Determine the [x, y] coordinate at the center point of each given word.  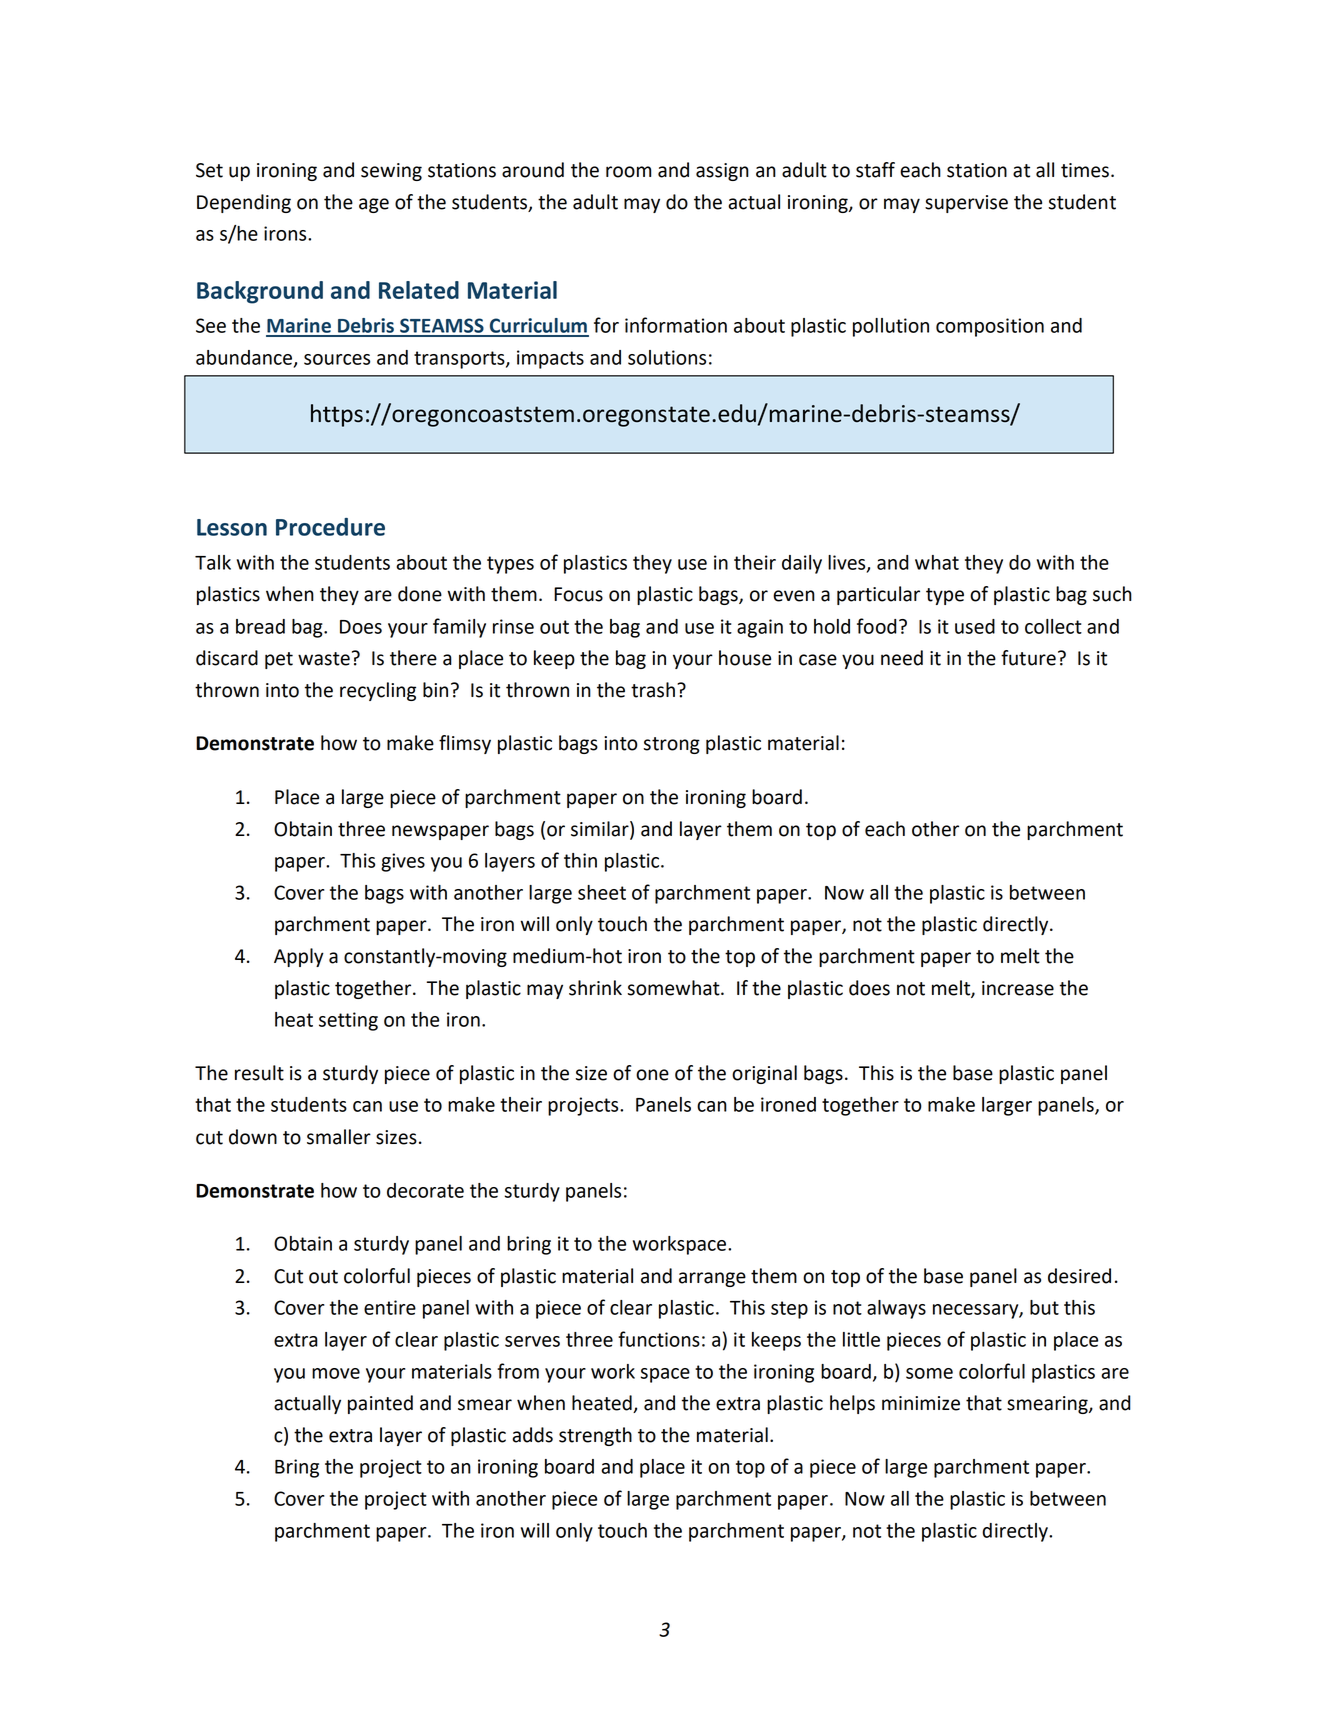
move [336, 1373]
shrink [595, 988]
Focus [578, 594]
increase [1018, 988]
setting [348, 1021]
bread [260, 626]
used [975, 626]
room [628, 172]
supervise [966, 204]
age [374, 205]
